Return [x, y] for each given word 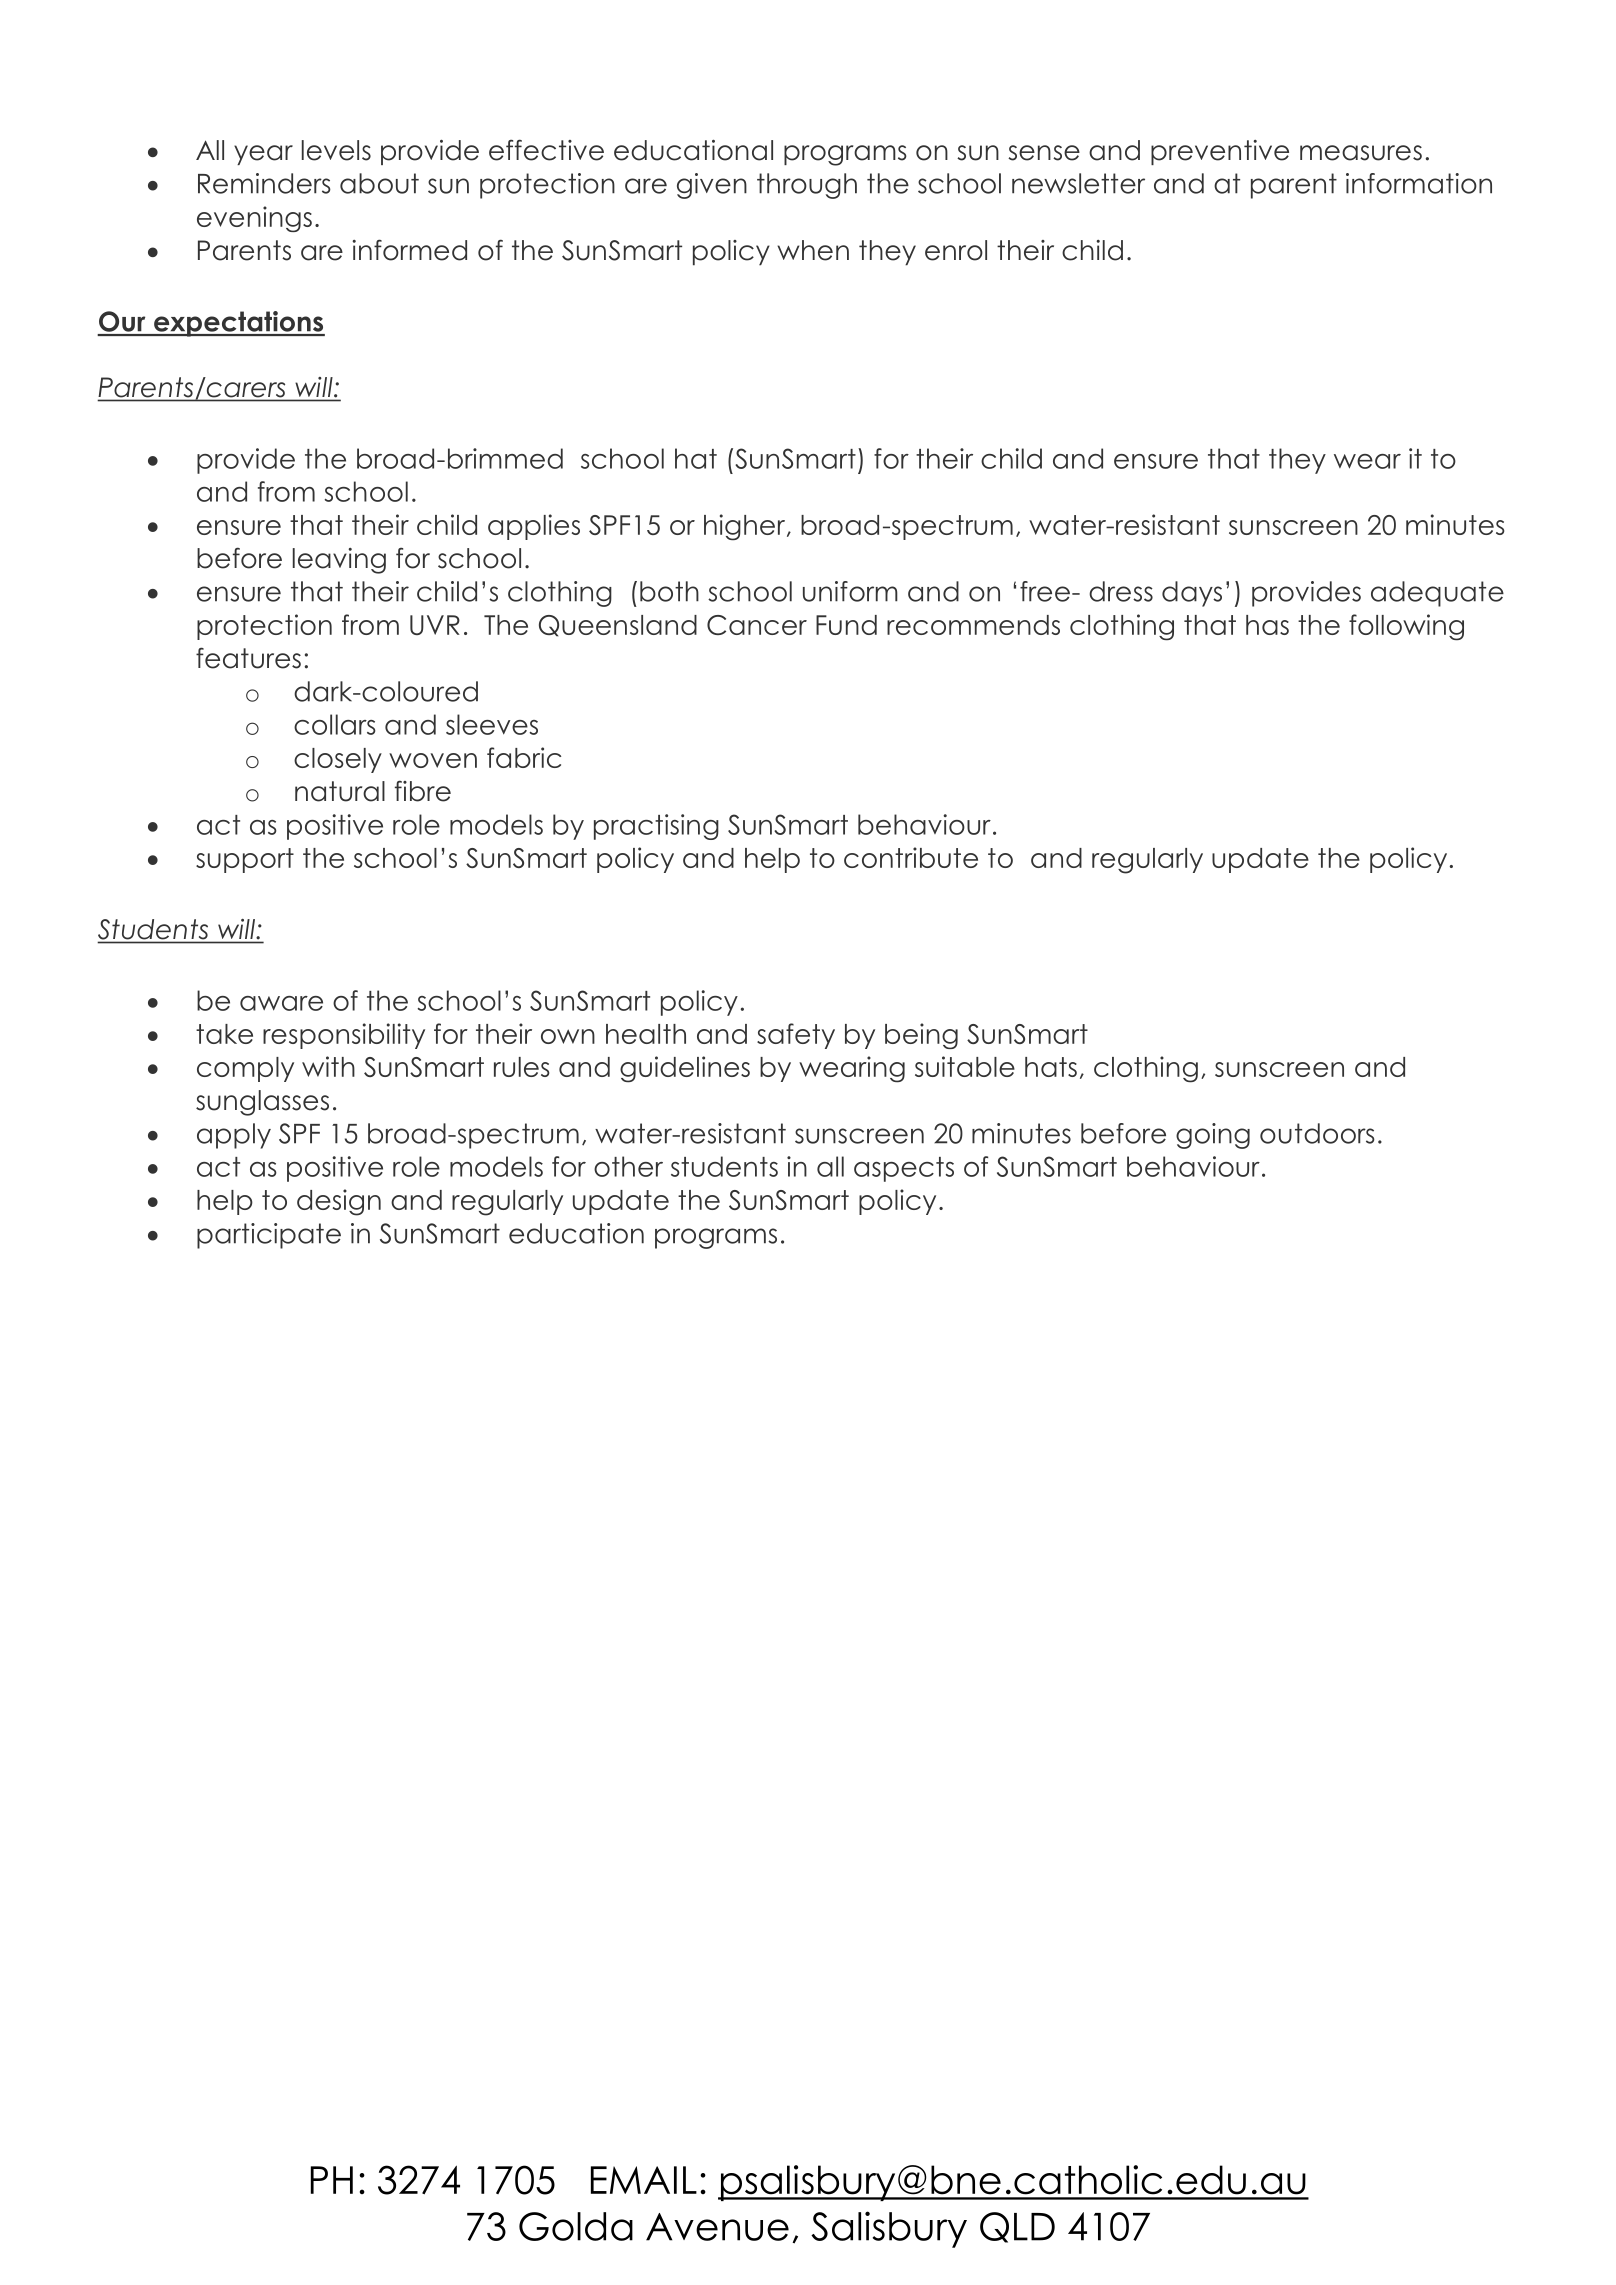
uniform [850, 591]
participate [269, 1236]
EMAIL [644, 2180]
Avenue [717, 2227]
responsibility [344, 1036]
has [1267, 625]
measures [1361, 153]
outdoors [1317, 1133]
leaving [339, 561]
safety [796, 1036]
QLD [1017, 2227]
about [379, 183]
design [339, 1202]
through [807, 186]
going [1213, 1136]
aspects [904, 1169]
